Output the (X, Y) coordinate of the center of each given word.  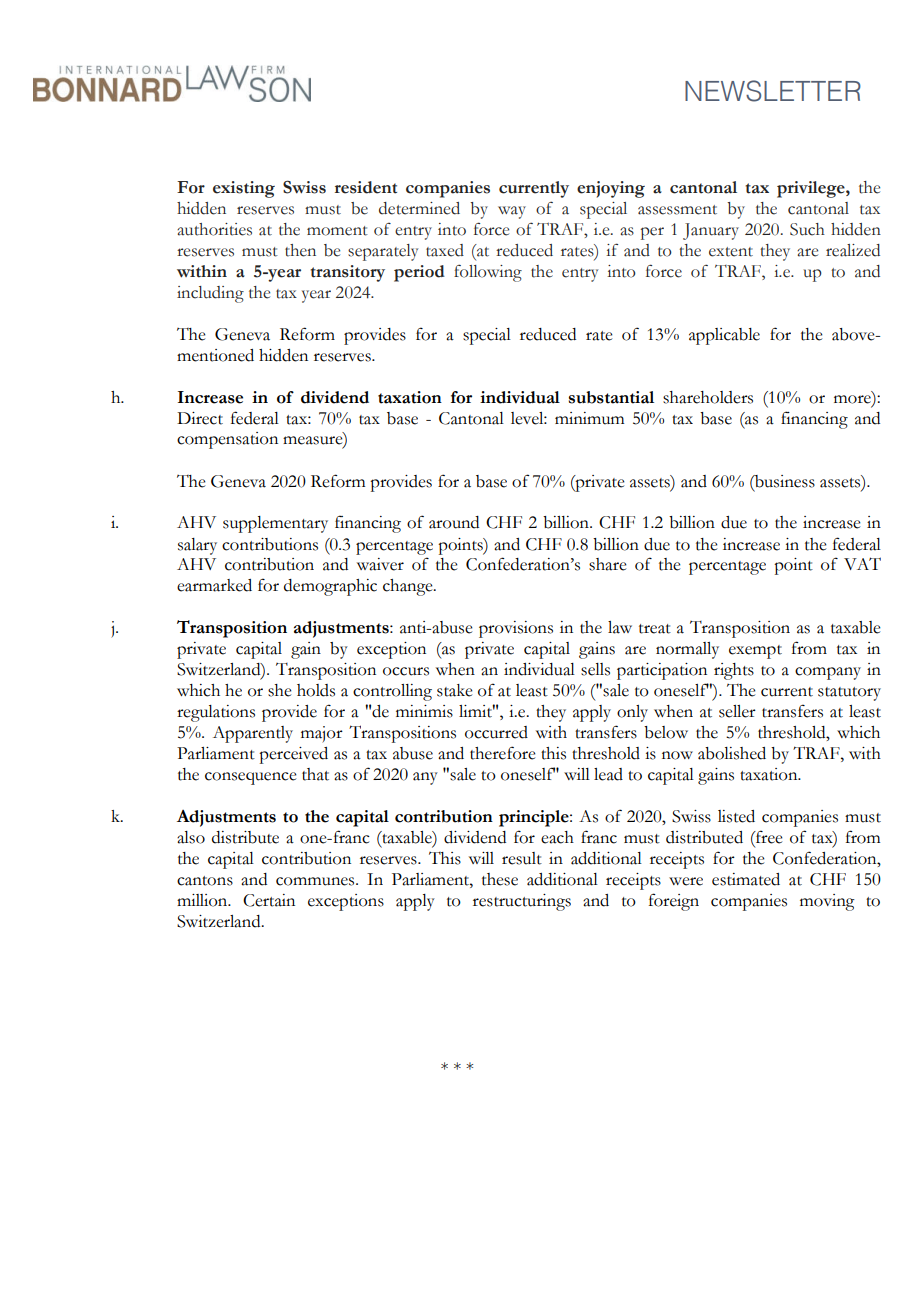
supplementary (275, 524)
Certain (269, 900)
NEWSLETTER (773, 91)
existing (244, 189)
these (500, 879)
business (784, 481)
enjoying (611, 189)
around (454, 522)
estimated (746, 879)
